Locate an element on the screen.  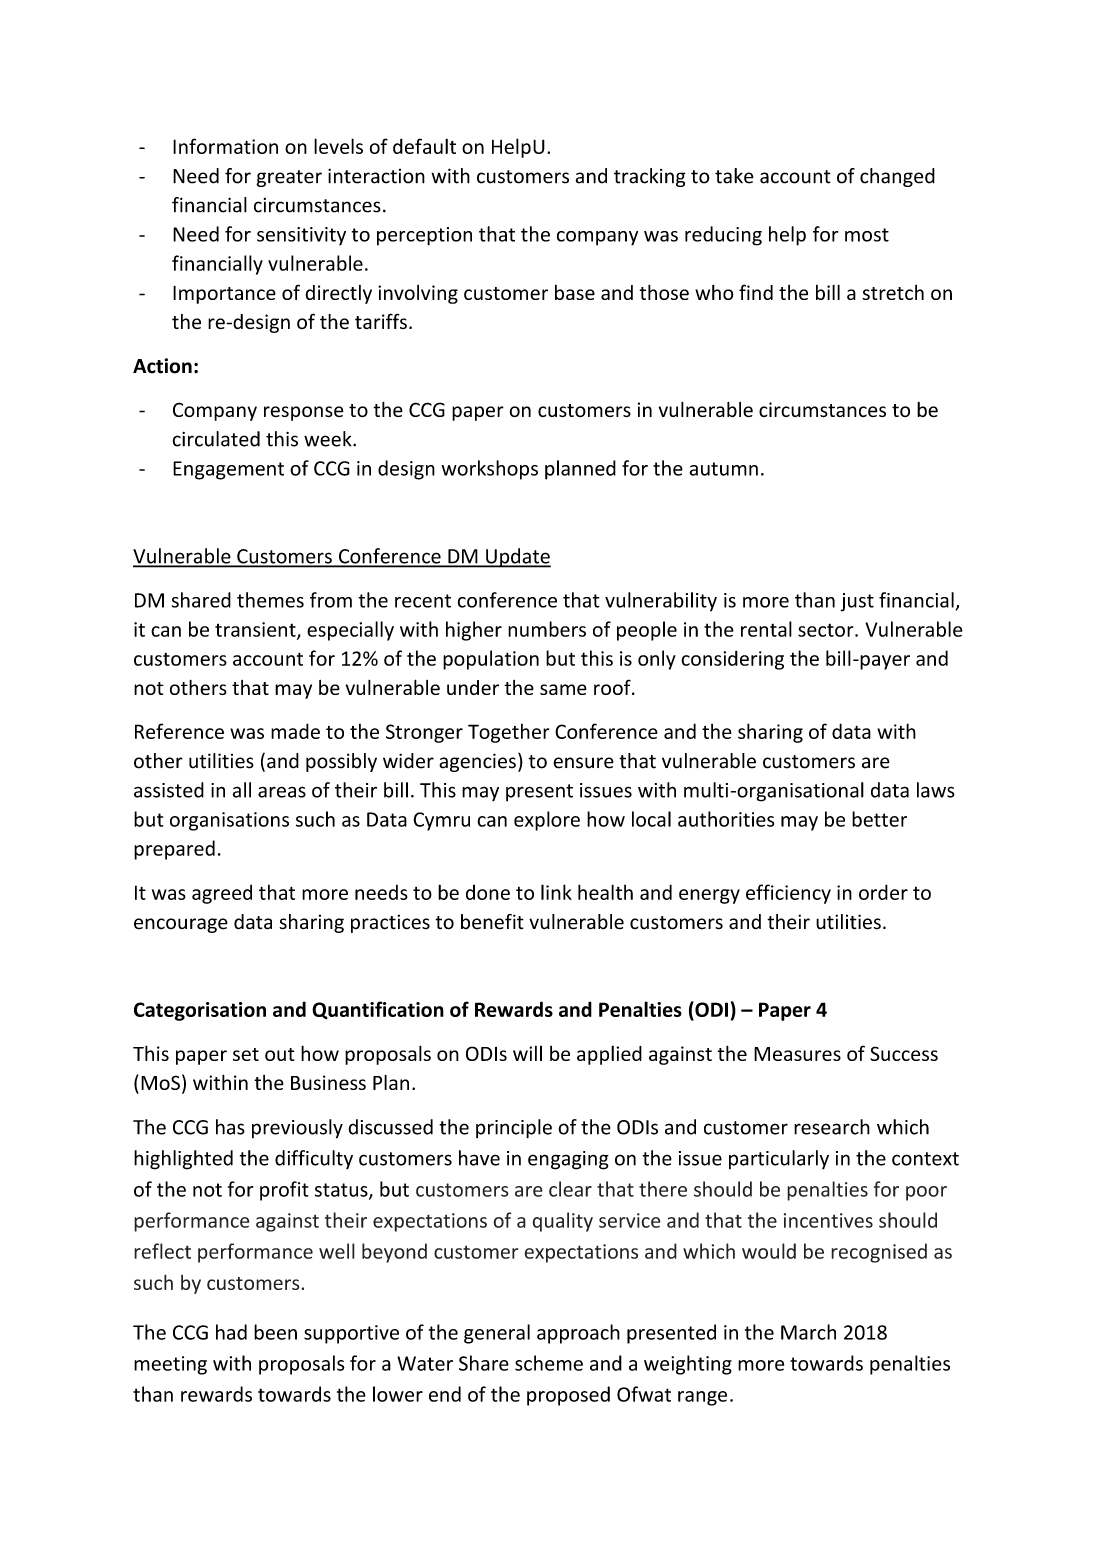
tracking is located at coordinates (650, 177).
